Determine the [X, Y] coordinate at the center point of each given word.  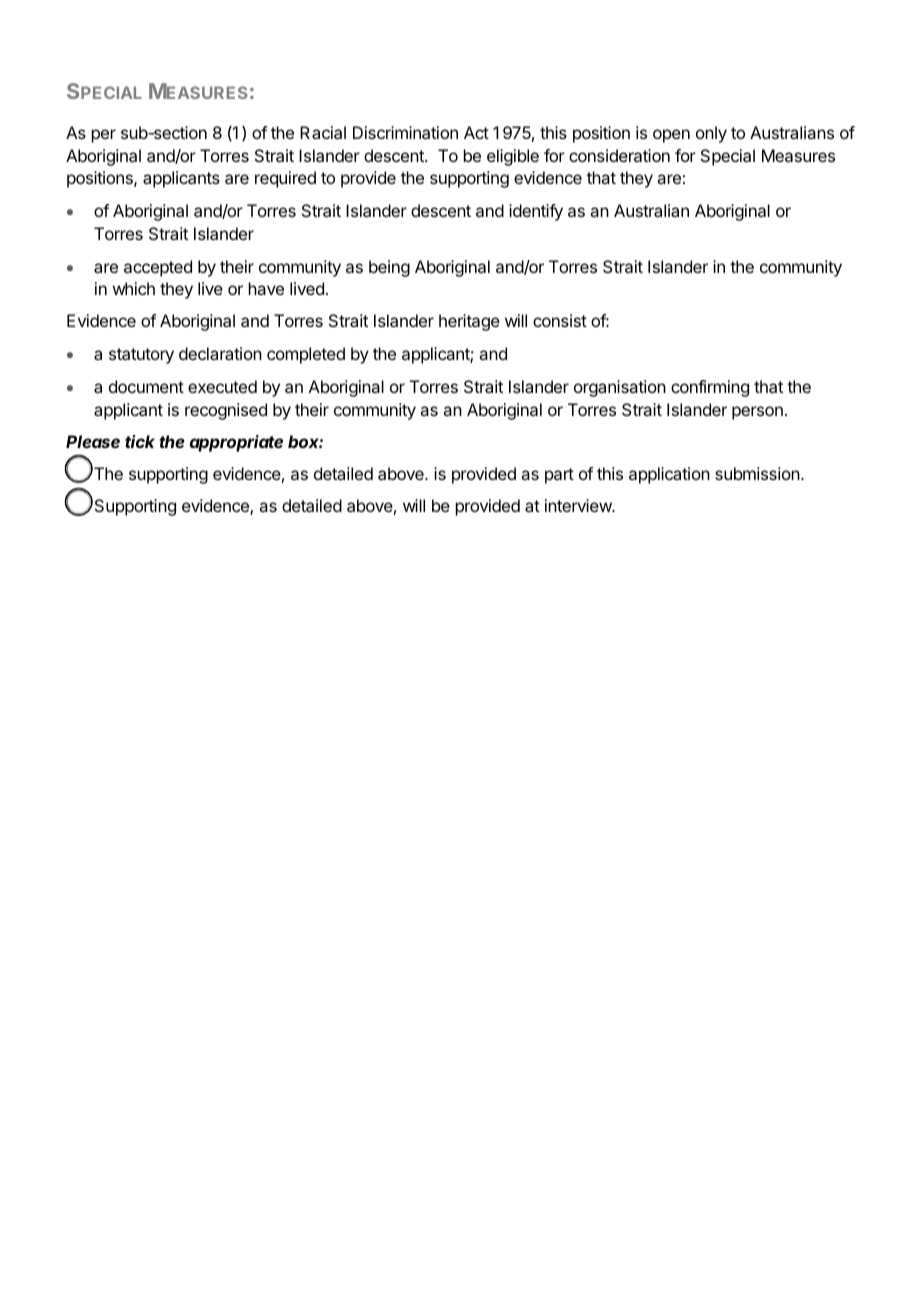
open [671, 136]
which [134, 288]
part [559, 476]
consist [560, 320]
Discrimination [405, 132]
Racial [323, 132]
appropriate [236, 443]
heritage [469, 322]
